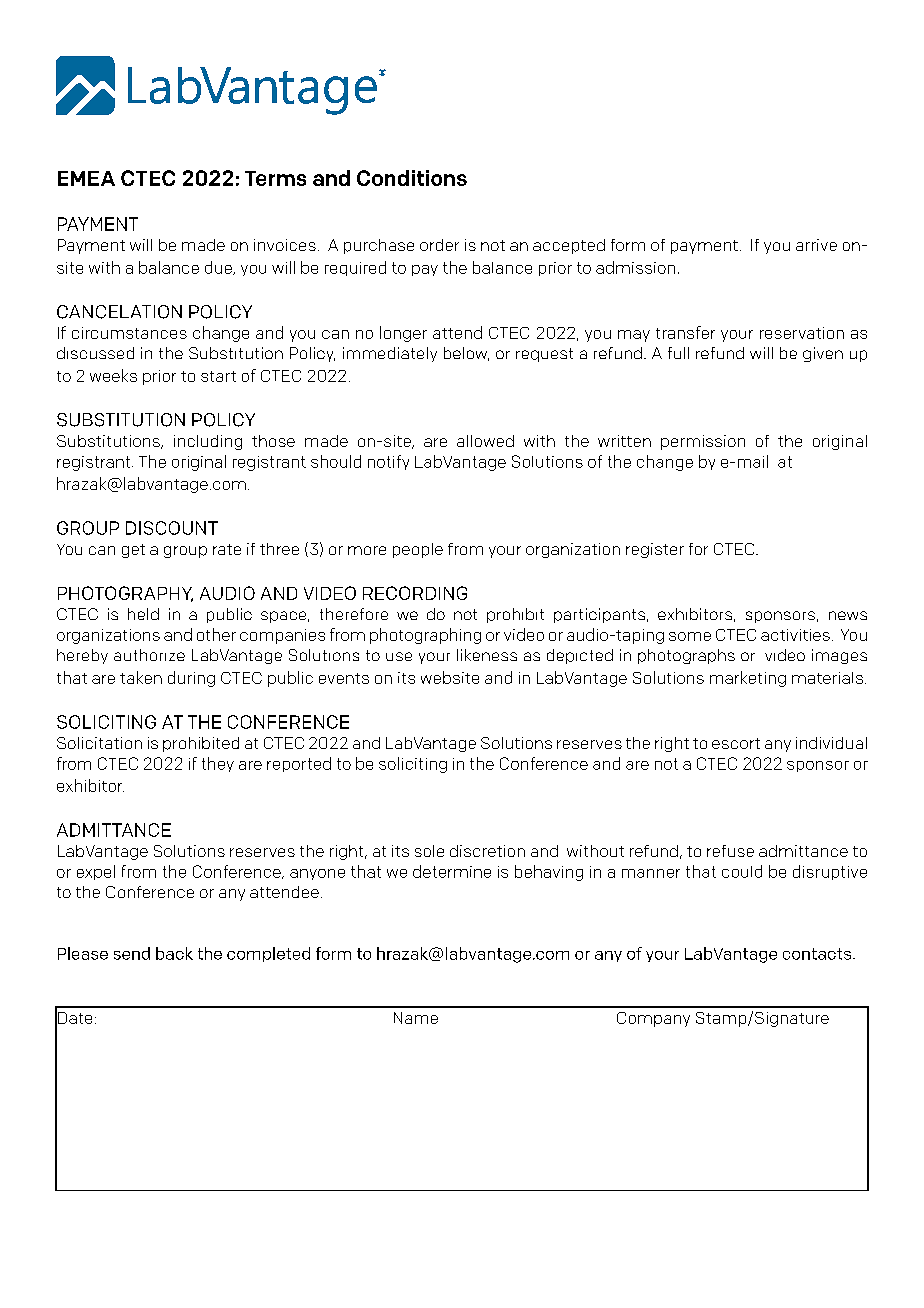  What do you see at coordinates (748, 679) in the image?
I see `marketing` at bounding box center [748, 679].
